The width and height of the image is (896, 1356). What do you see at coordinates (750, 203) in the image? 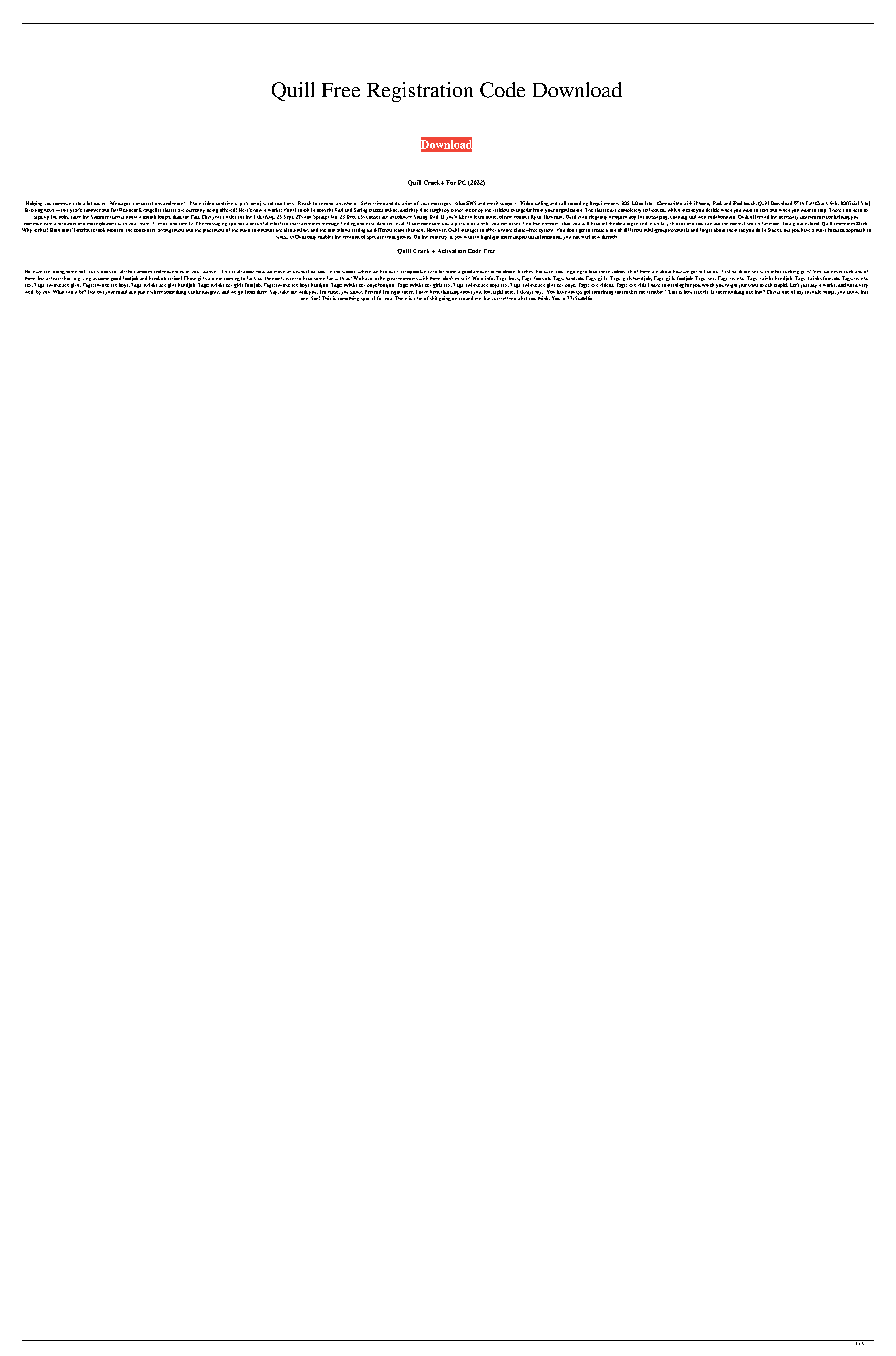
I see `touch` at bounding box center [750, 203].
